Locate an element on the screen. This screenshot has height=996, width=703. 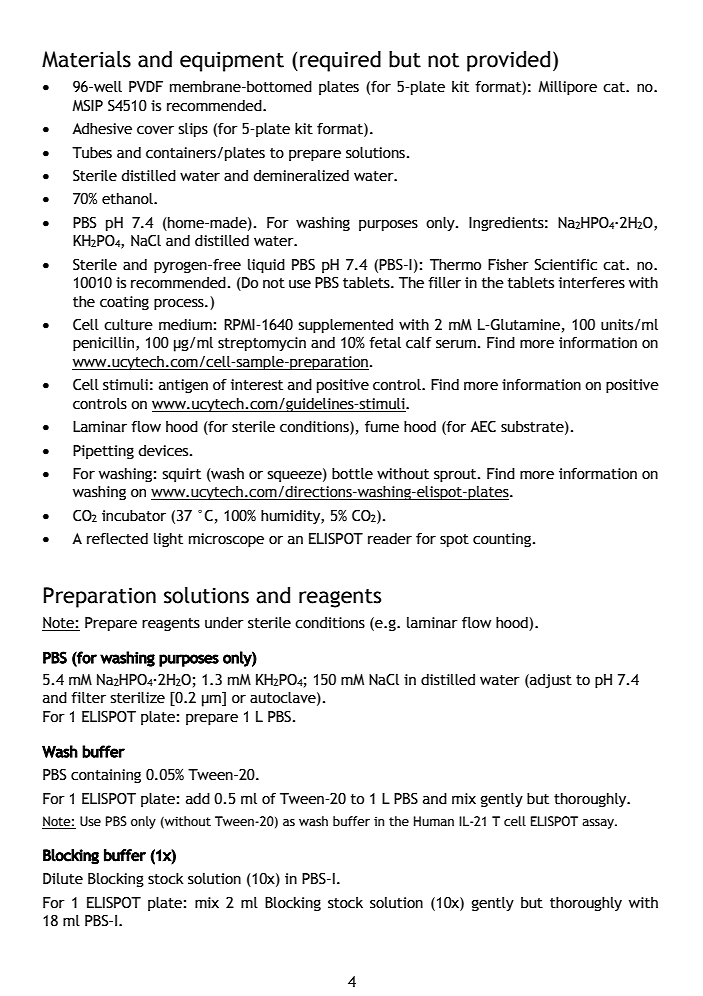
counting is located at coordinates (503, 540).
